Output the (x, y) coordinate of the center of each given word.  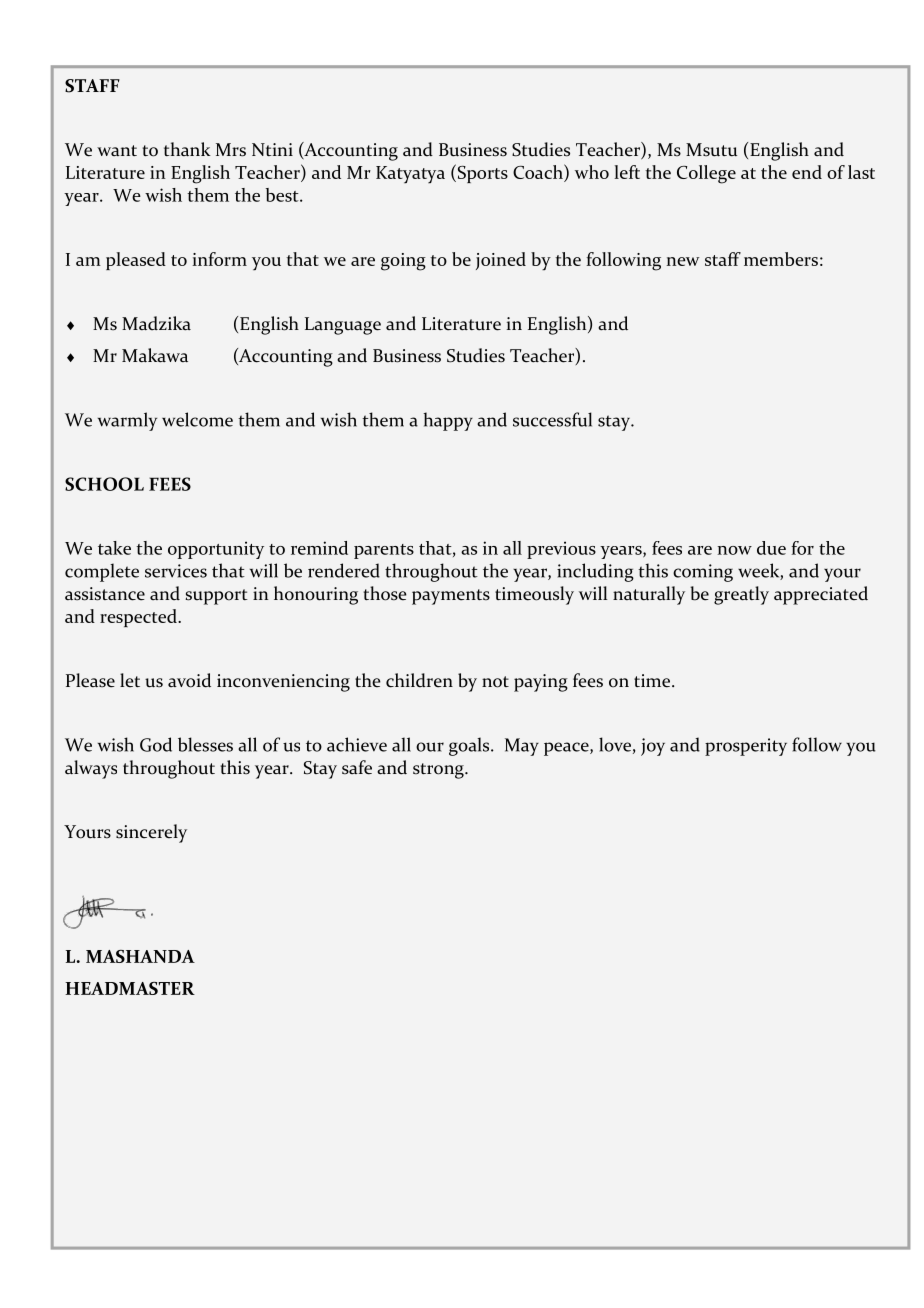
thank (187, 149)
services (176, 571)
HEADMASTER (130, 988)
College (706, 174)
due (771, 548)
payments (451, 597)
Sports (481, 173)
